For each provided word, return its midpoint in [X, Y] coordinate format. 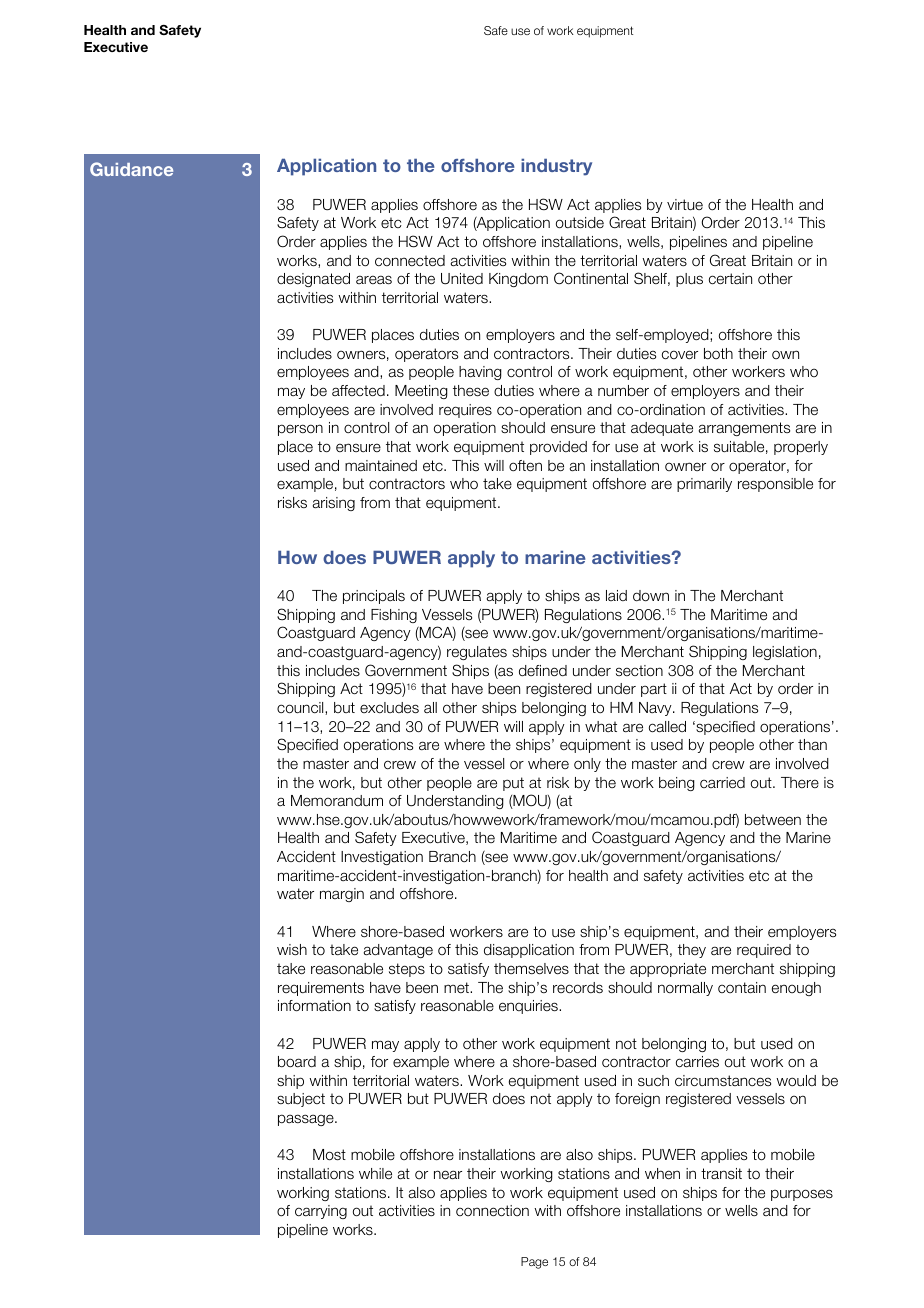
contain [742, 987]
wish [292, 949]
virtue [685, 204]
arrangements [744, 429]
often [525, 466]
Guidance [131, 169]
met [457, 987]
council [301, 708]
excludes [389, 708]
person [300, 430]
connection [492, 1210]
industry [556, 167]
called [667, 726]
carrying [321, 1212]
